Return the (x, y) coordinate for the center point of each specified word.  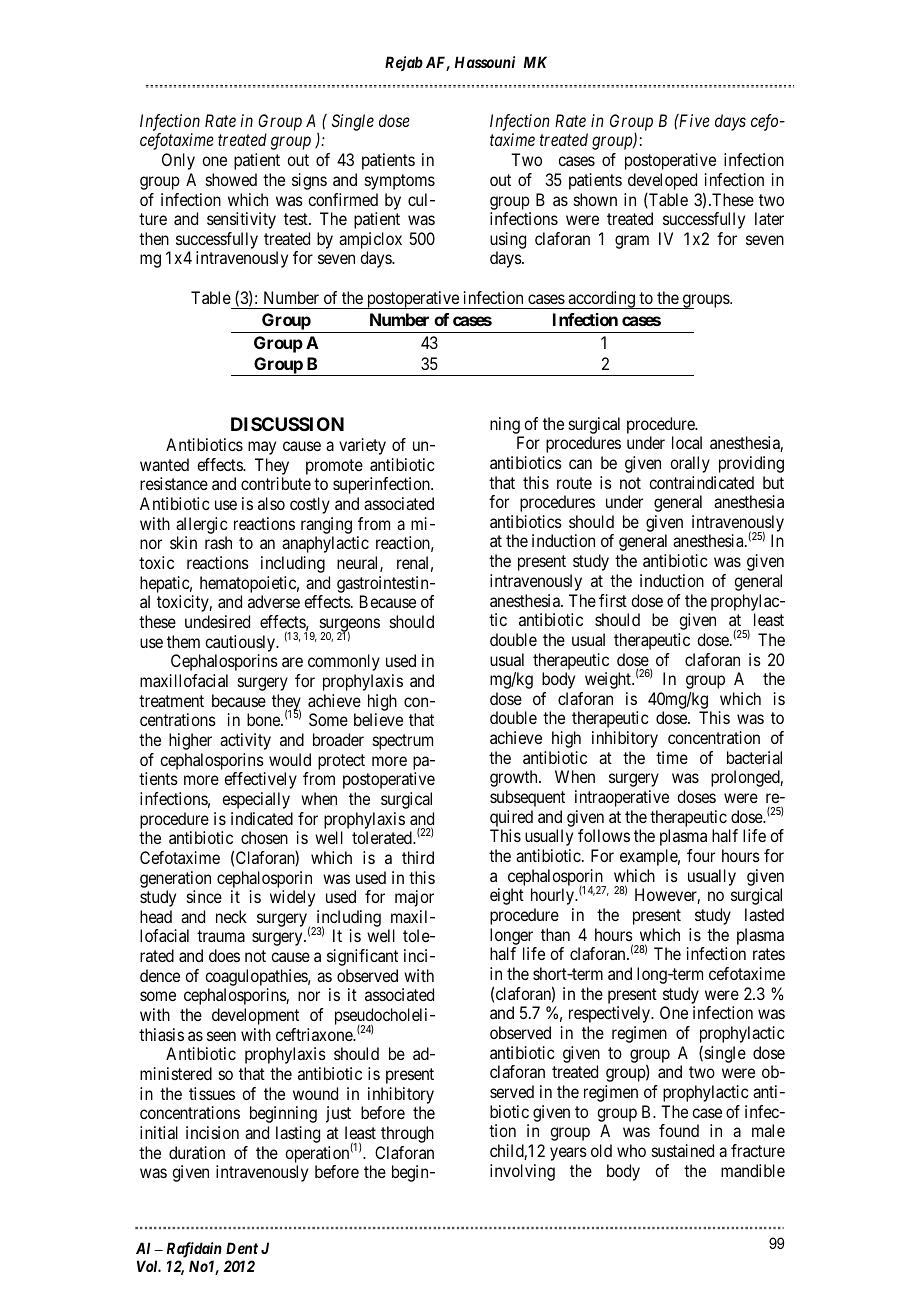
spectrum (403, 742)
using (508, 240)
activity (245, 741)
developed (662, 181)
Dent (242, 1248)
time (672, 757)
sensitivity (241, 220)
